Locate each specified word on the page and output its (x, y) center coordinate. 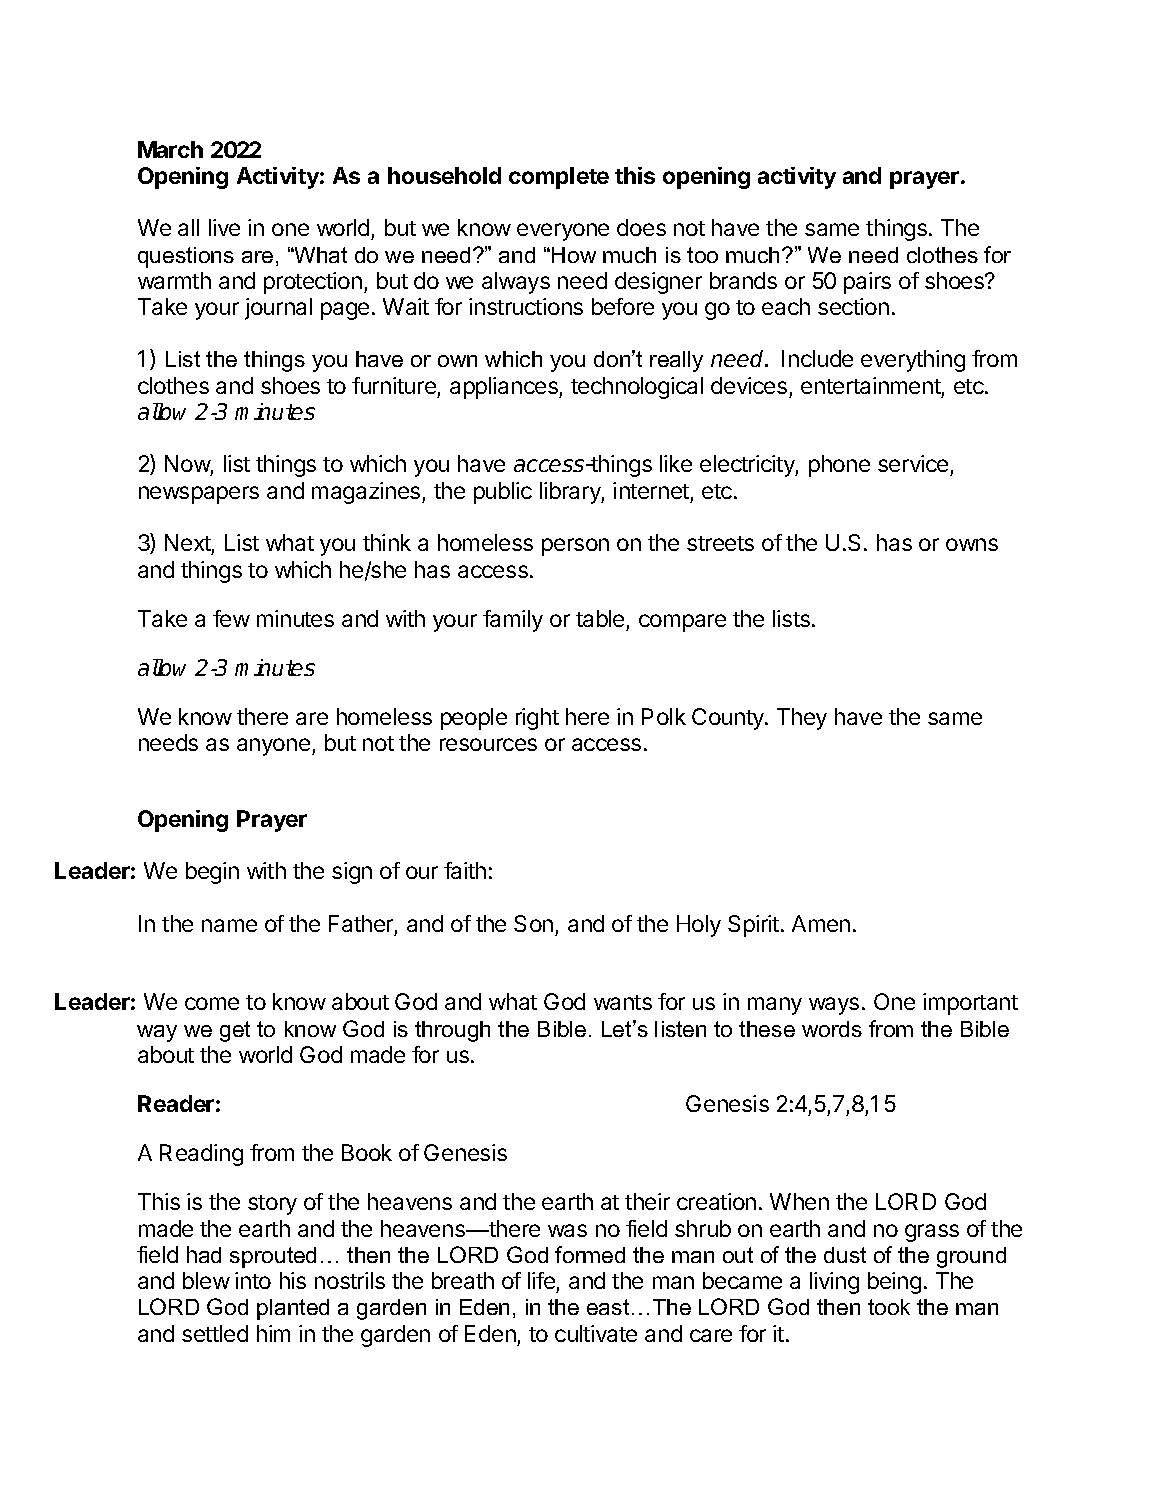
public (503, 493)
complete (559, 178)
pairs (867, 283)
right (537, 719)
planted (293, 1309)
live (224, 227)
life (541, 1280)
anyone (275, 747)
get (235, 1031)
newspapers (199, 495)
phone (839, 466)
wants (623, 1002)
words (832, 1029)
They (802, 719)
